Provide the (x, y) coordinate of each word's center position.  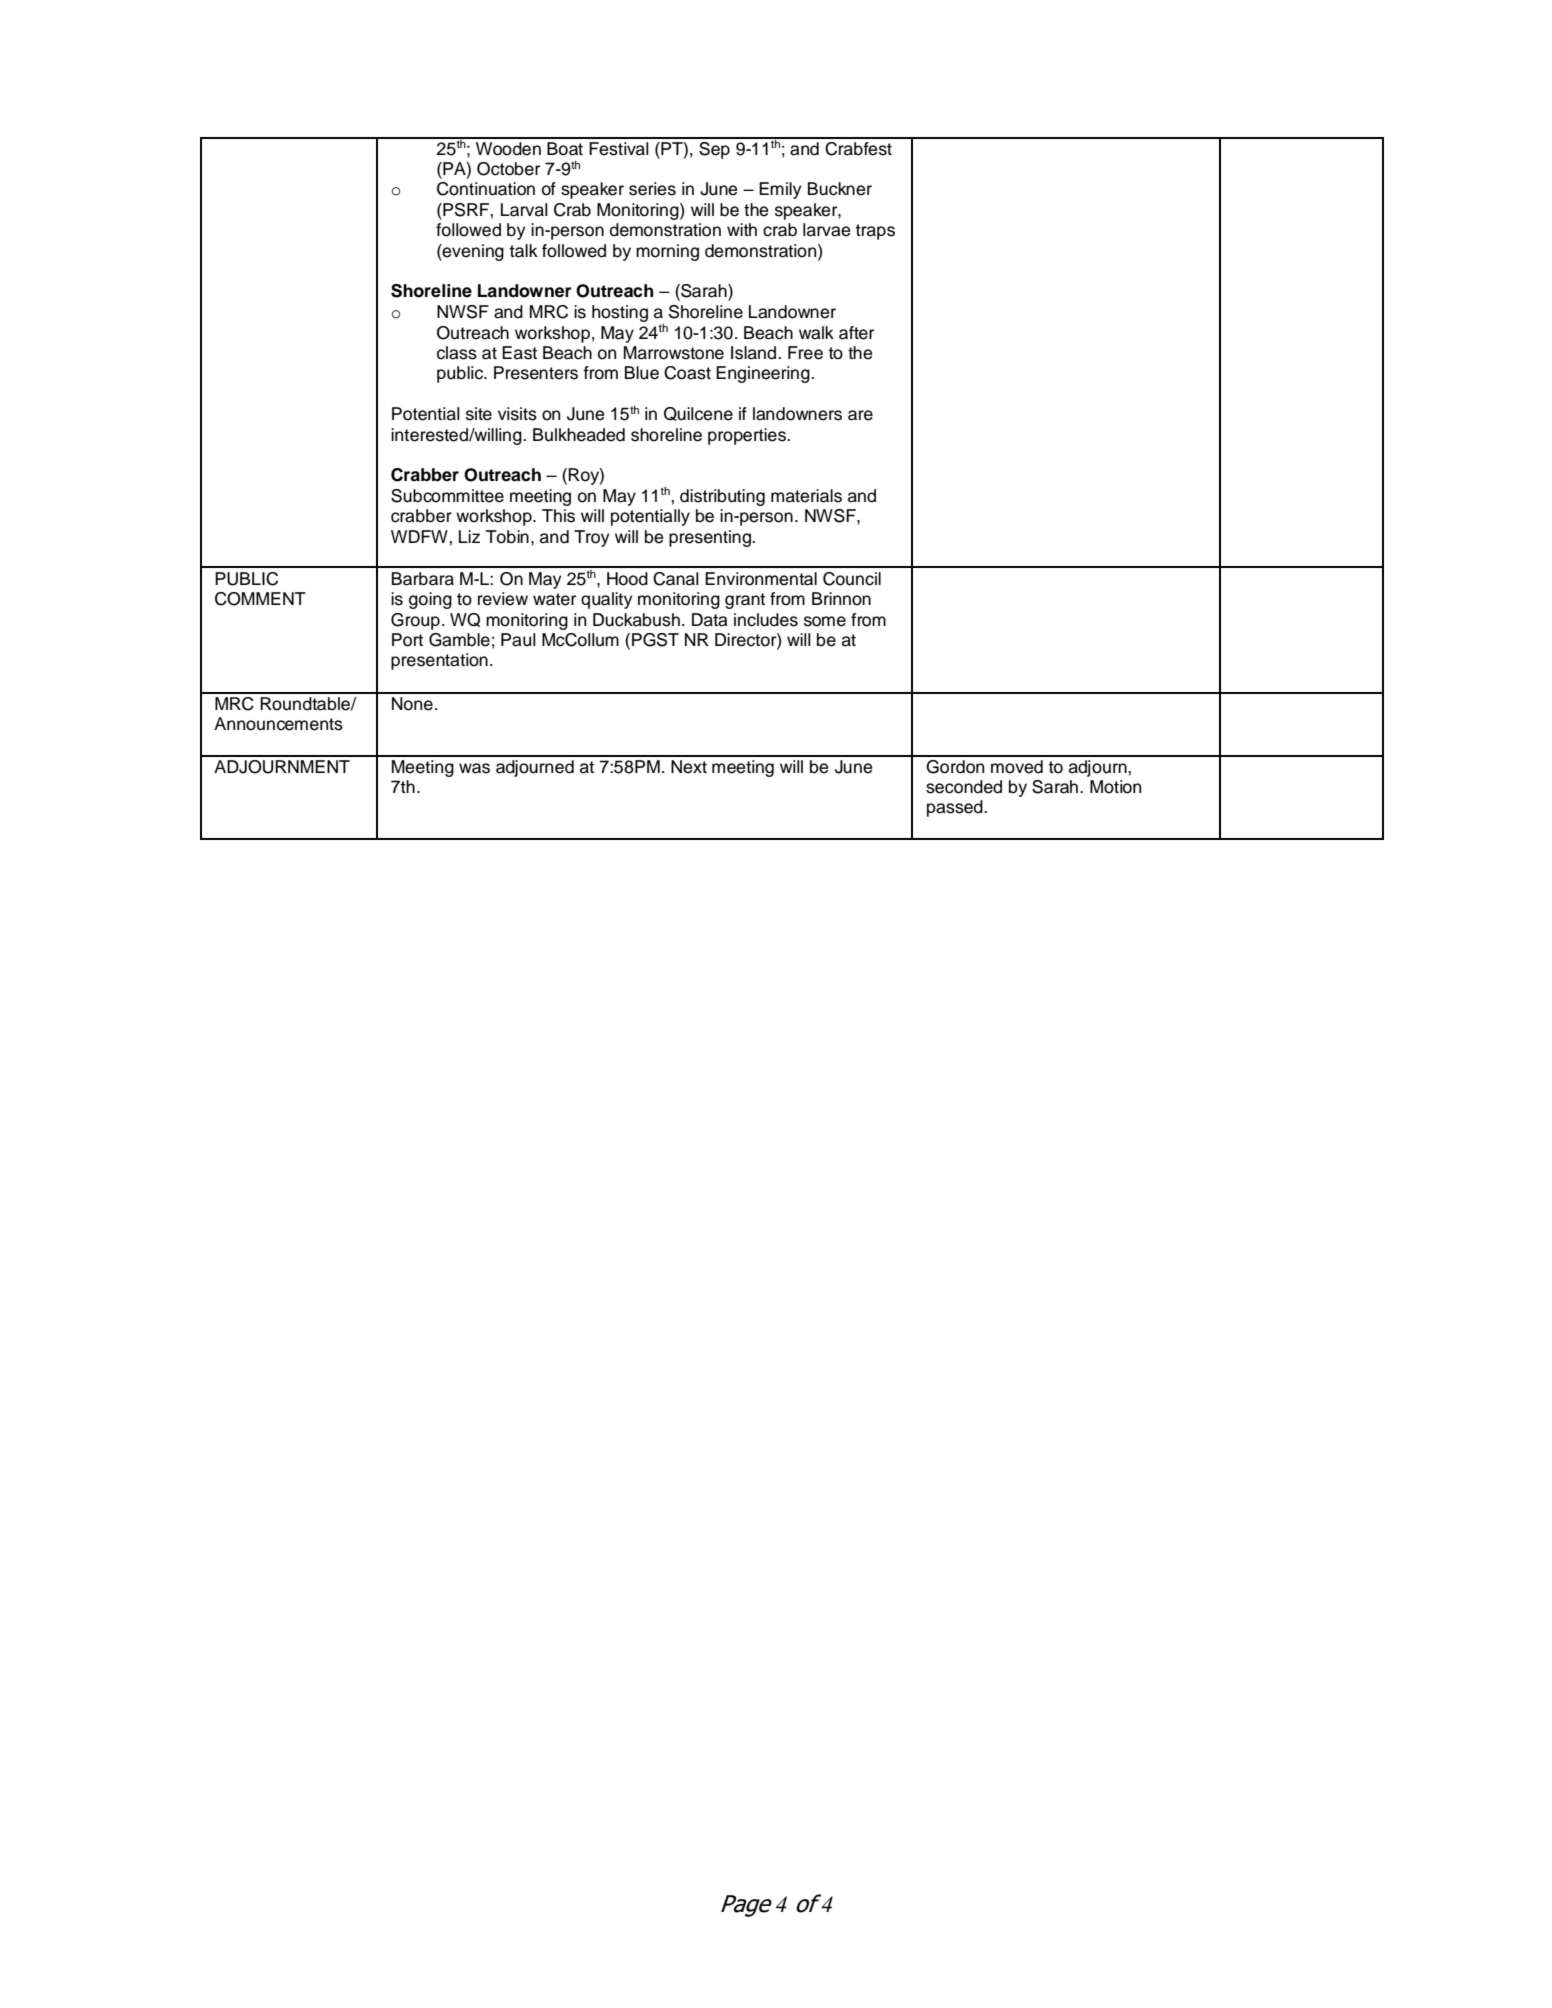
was (474, 768)
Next (689, 767)
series (652, 189)
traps (875, 232)
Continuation (486, 189)
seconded (964, 787)
